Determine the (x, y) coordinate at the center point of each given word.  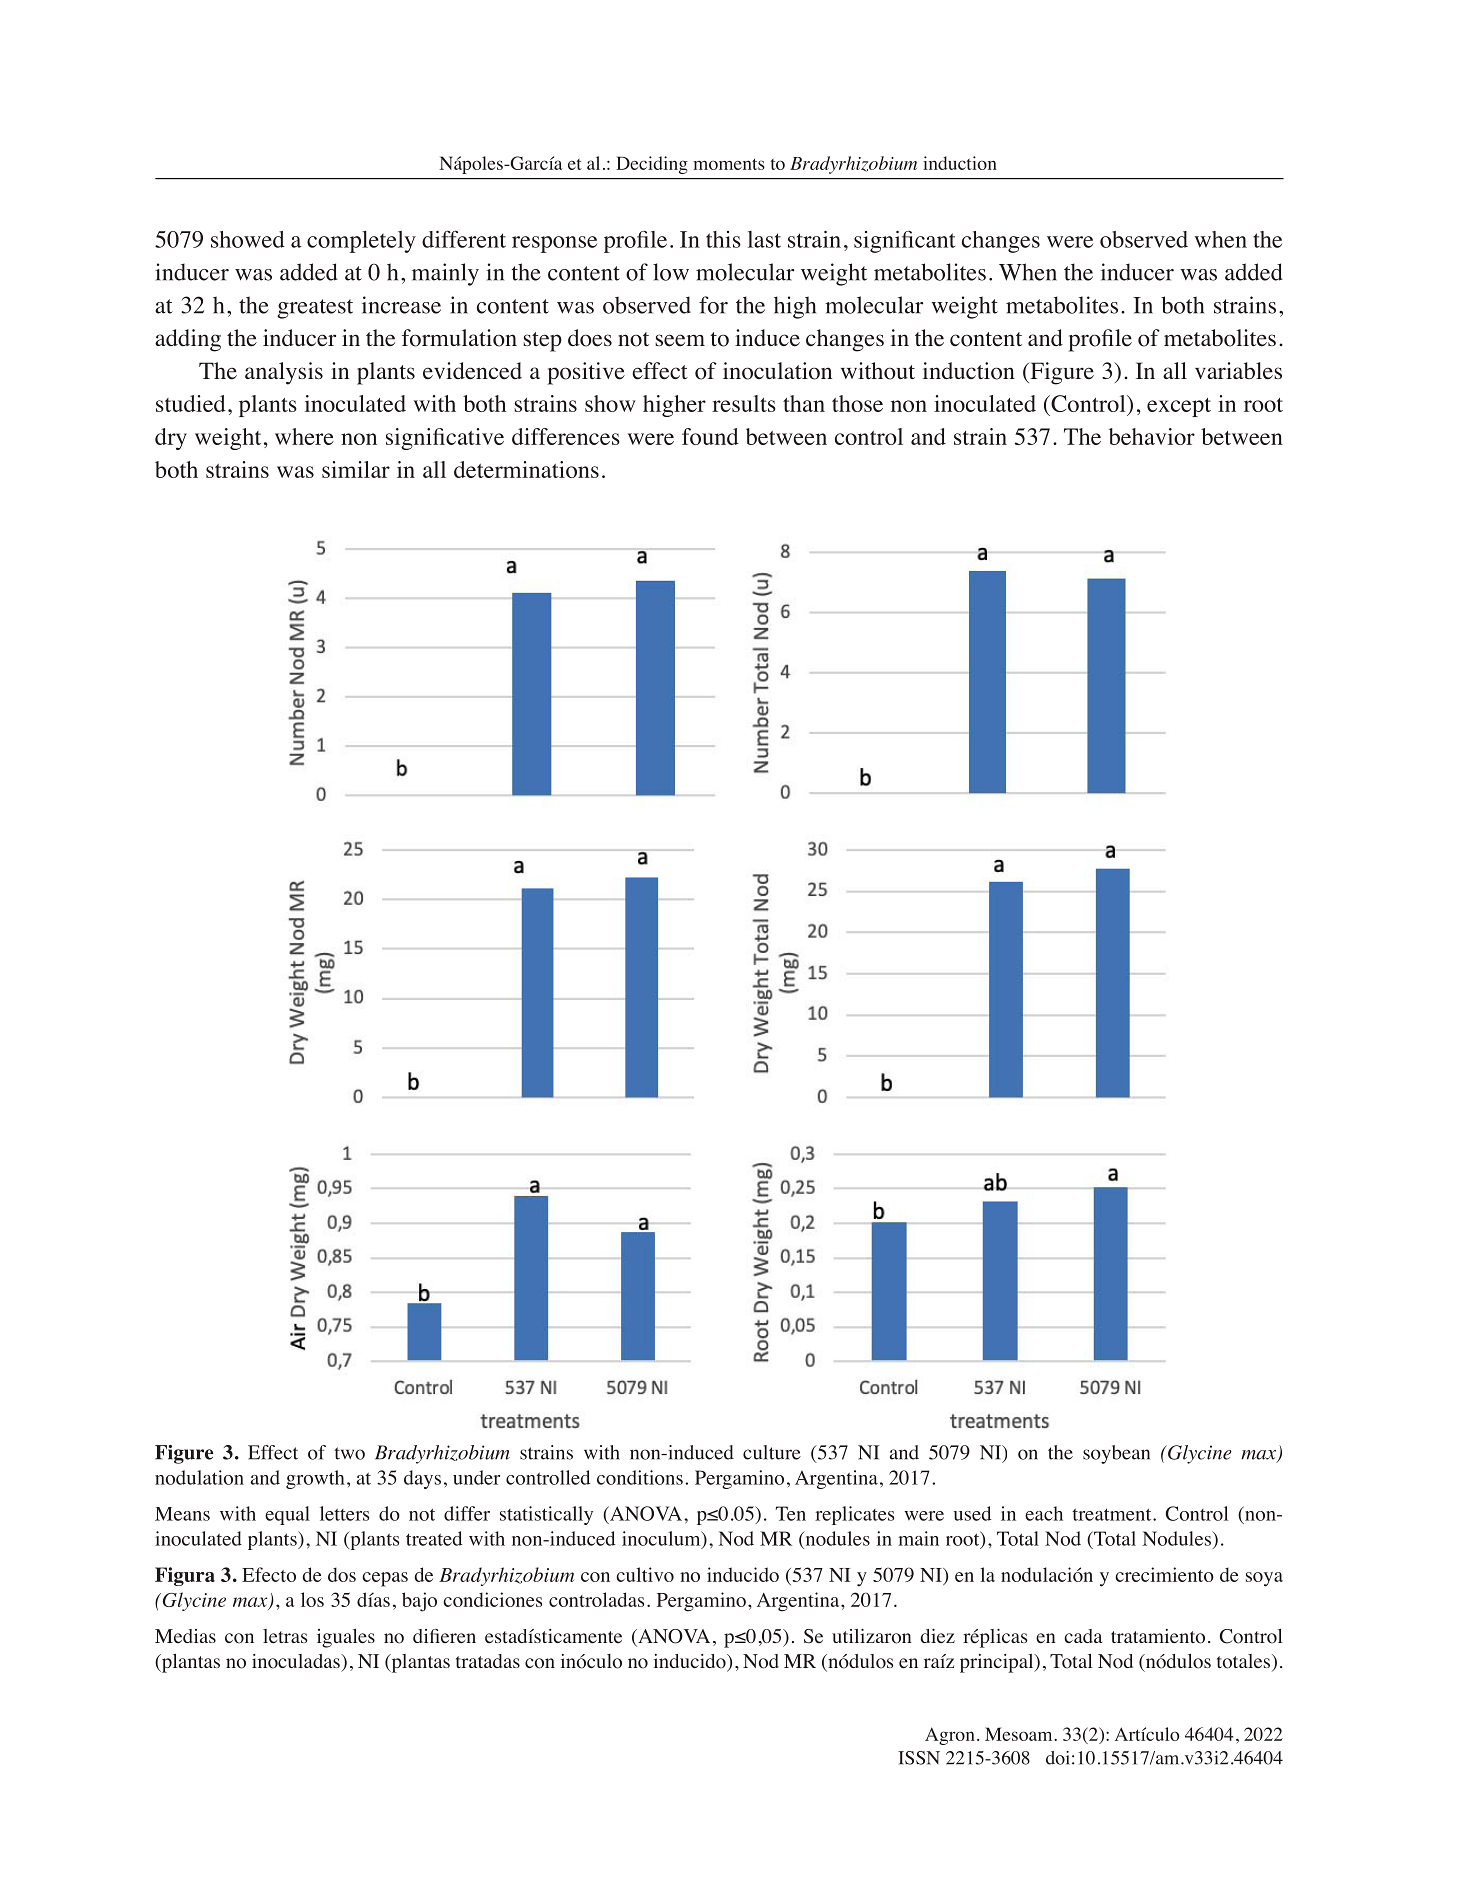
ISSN (919, 1758)
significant (904, 242)
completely (361, 242)
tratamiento (1158, 1636)
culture (772, 1452)
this (723, 239)
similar (356, 469)
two (349, 1453)
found (710, 436)
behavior (1152, 436)
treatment (1113, 1514)
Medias (185, 1636)
